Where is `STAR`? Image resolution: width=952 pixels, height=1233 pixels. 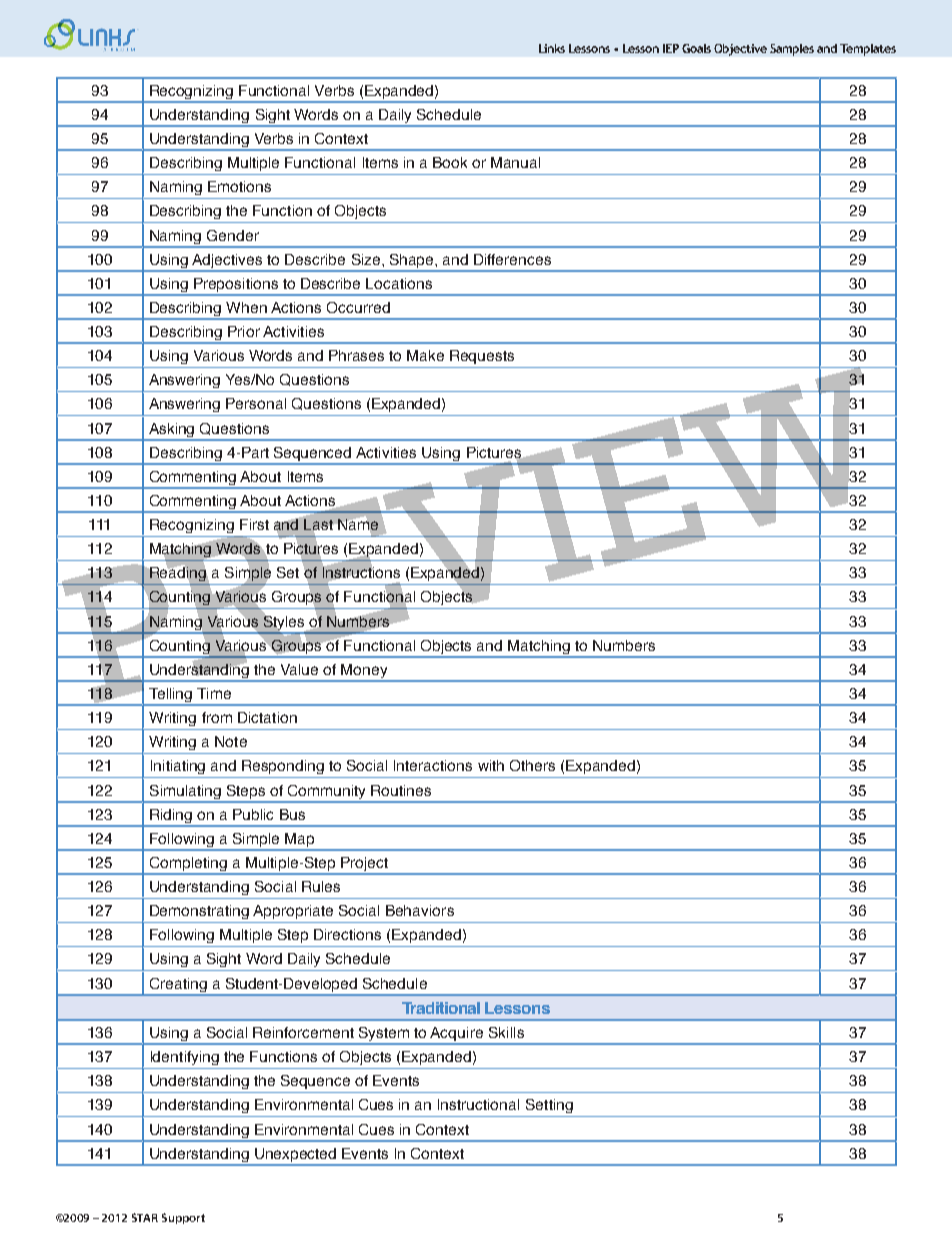 STAR is located at coordinates (145, 1217).
